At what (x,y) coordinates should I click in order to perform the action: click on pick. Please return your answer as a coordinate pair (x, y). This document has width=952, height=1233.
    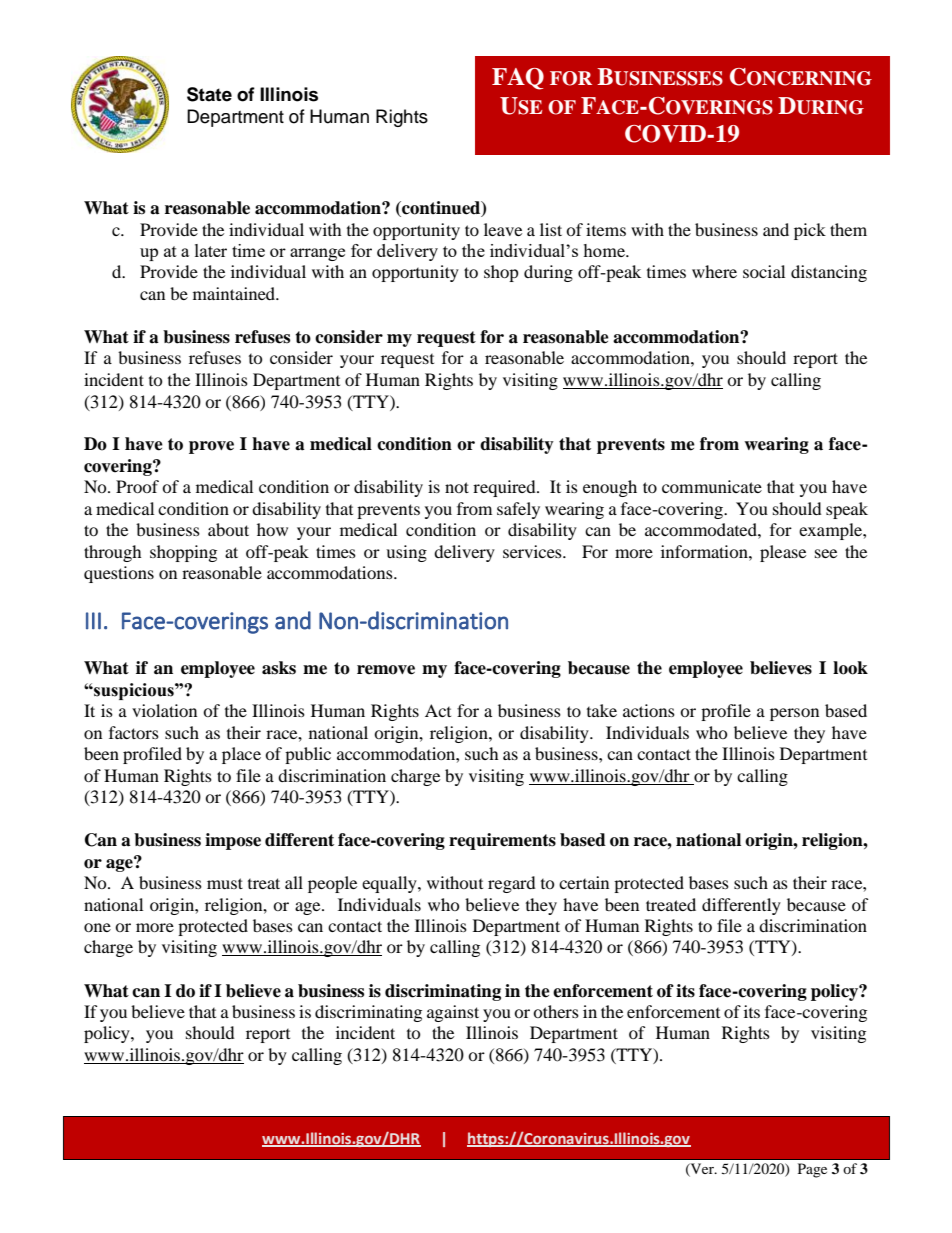
    Looking at the image, I should click on (810, 231).
